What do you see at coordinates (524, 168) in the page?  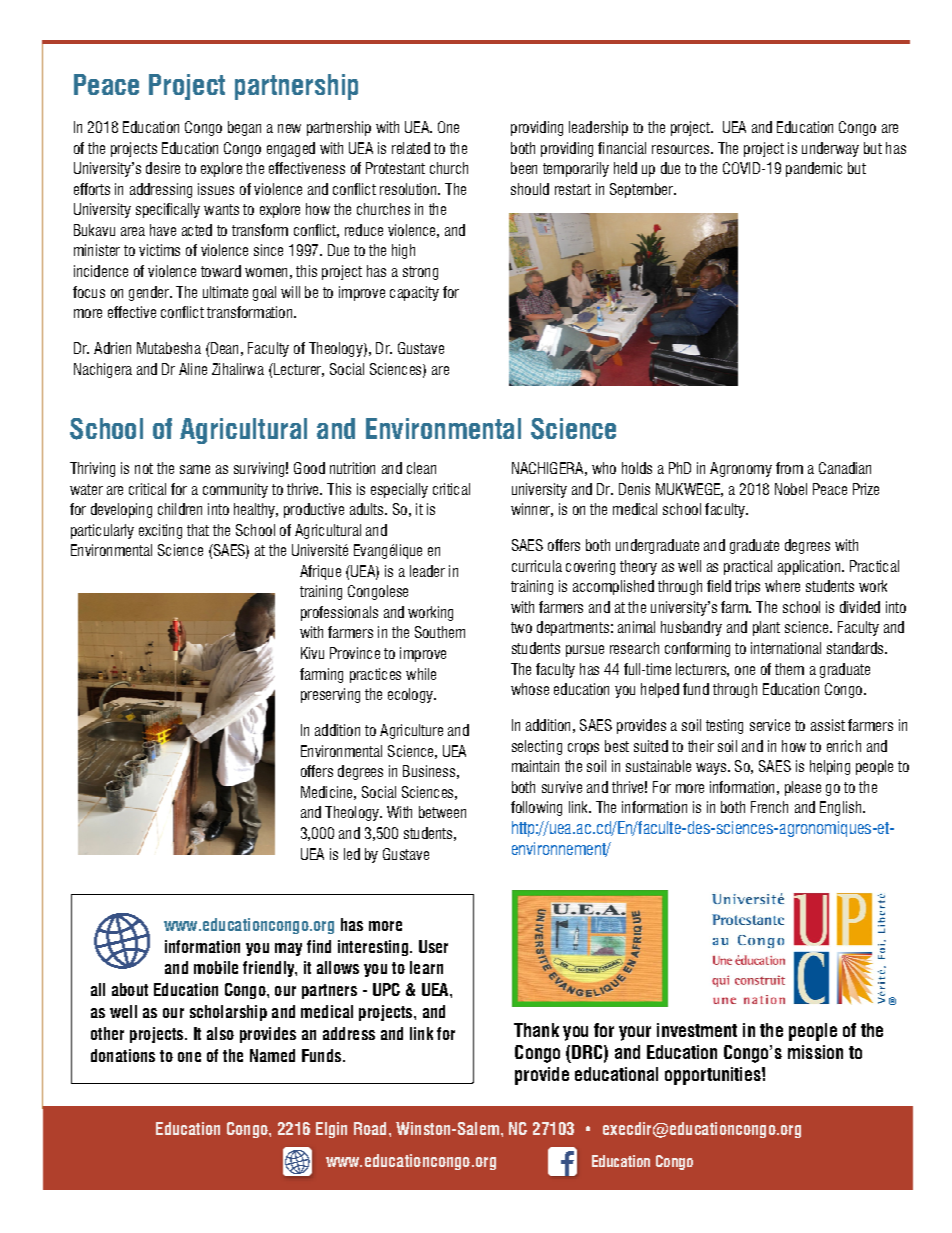 I see `been` at bounding box center [524, 168].
